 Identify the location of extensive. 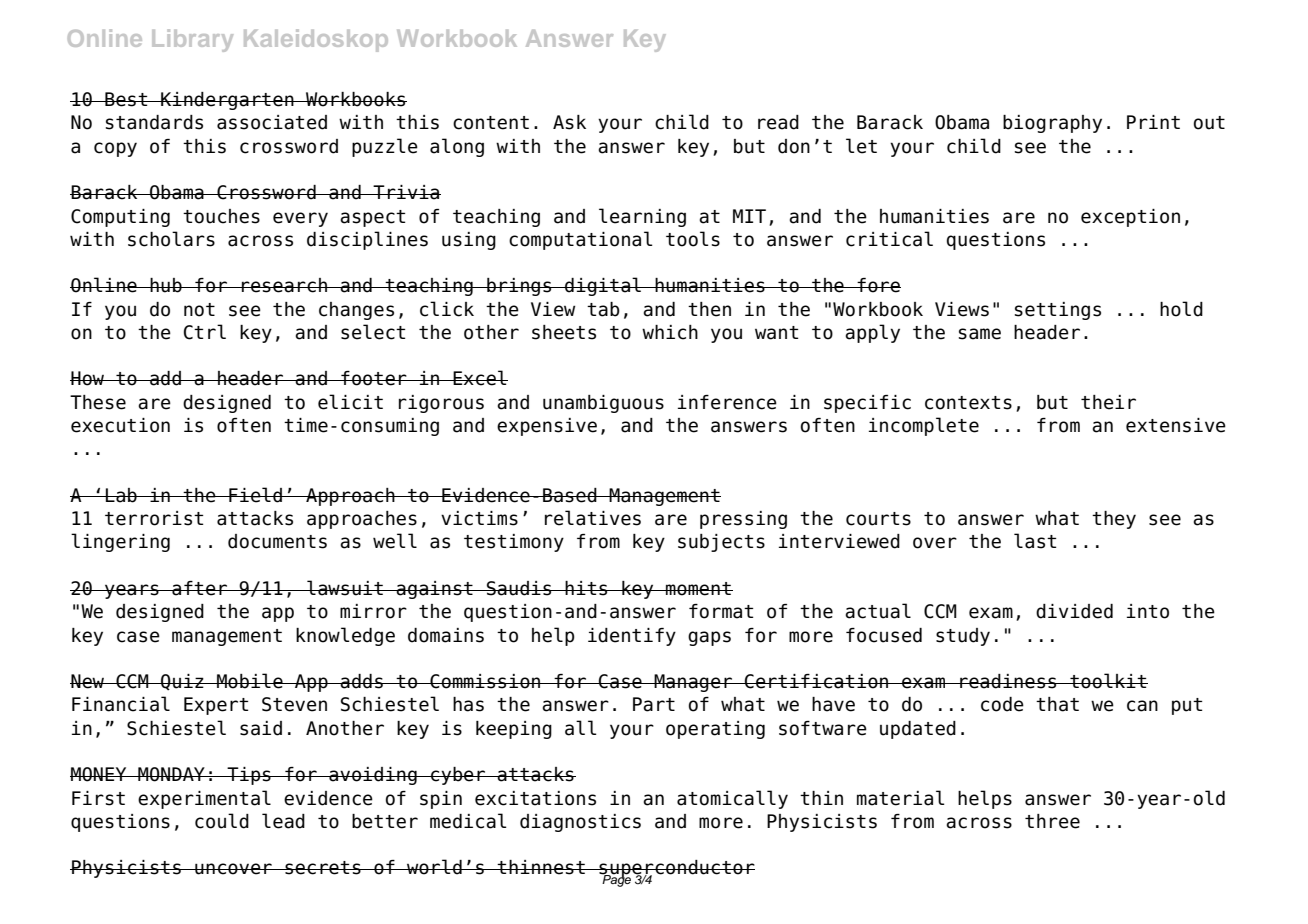
(1176, 425).
